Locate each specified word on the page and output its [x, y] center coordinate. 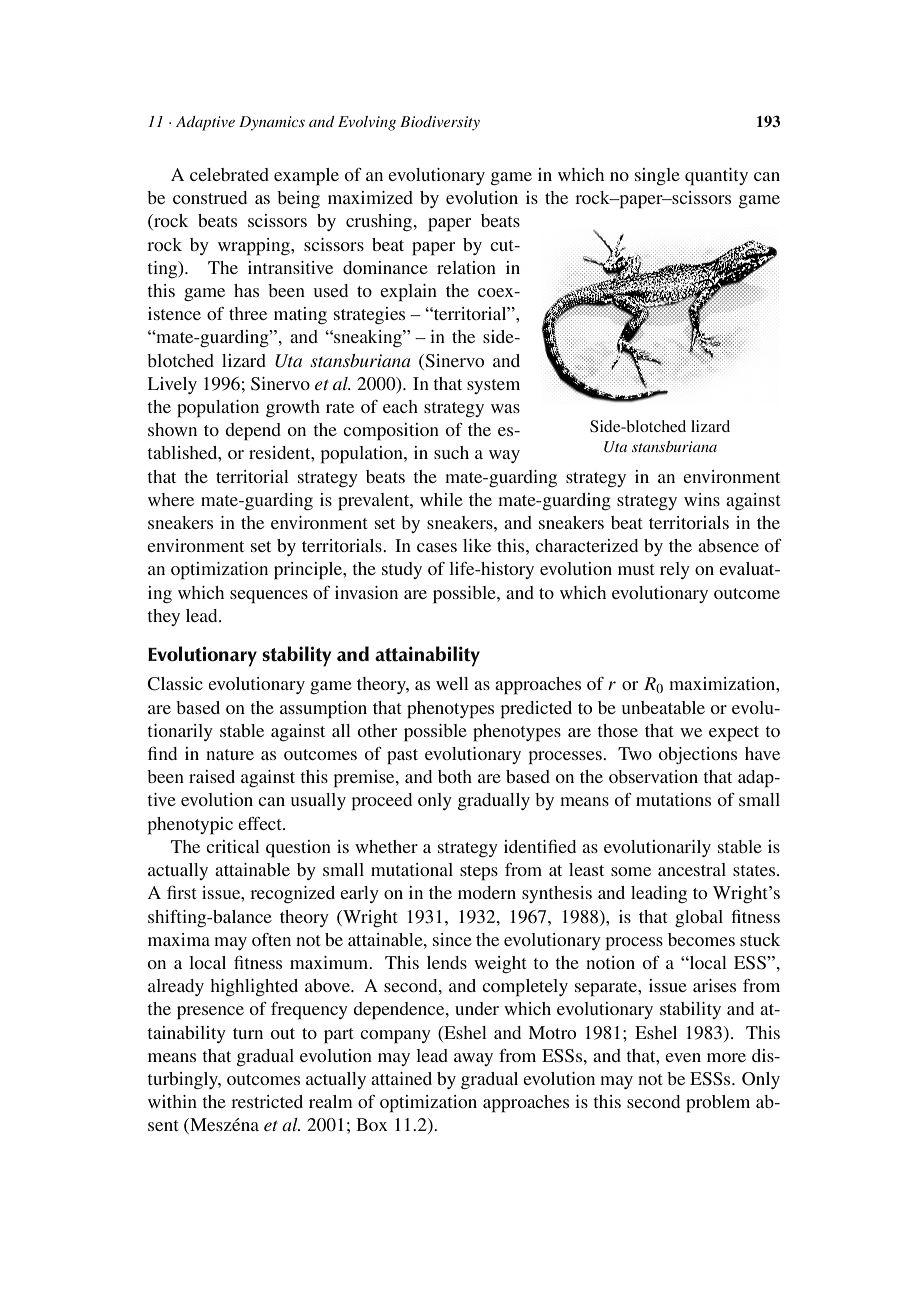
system [493, 386]
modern [487, 892]
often [271, 939]
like [477, 545]
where [171, 499]
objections [698, 755]
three [248, 313]
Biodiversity [440, 123]
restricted [267, 1101]
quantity [716, 177]
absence [728, 545]
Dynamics [272, 123]
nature [230, 754]
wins [702, 499]
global [699, 918]
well [452, 683]
